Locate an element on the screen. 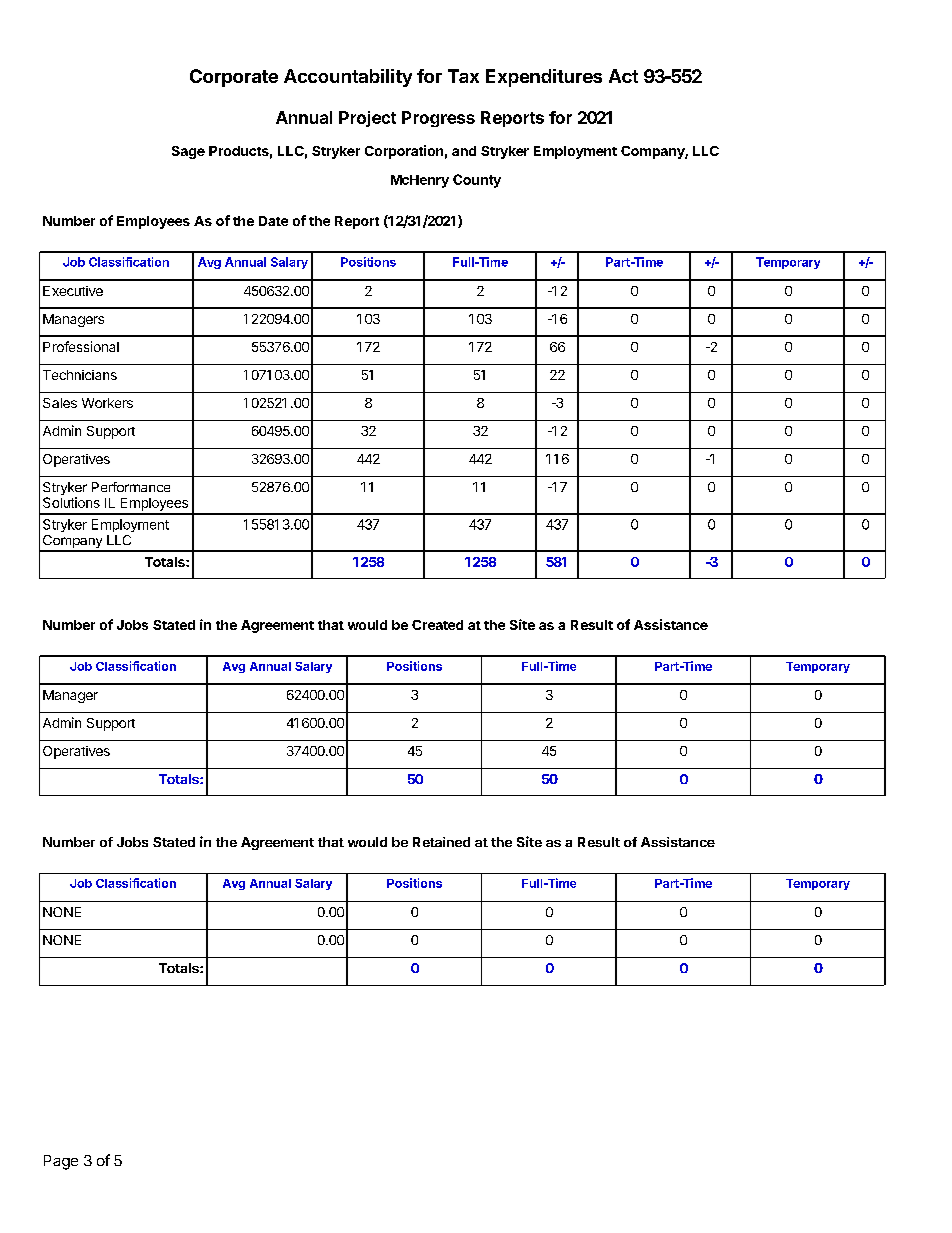 This screenshot has height=1233, width=952. Date is located at coordinates (273, 221).
